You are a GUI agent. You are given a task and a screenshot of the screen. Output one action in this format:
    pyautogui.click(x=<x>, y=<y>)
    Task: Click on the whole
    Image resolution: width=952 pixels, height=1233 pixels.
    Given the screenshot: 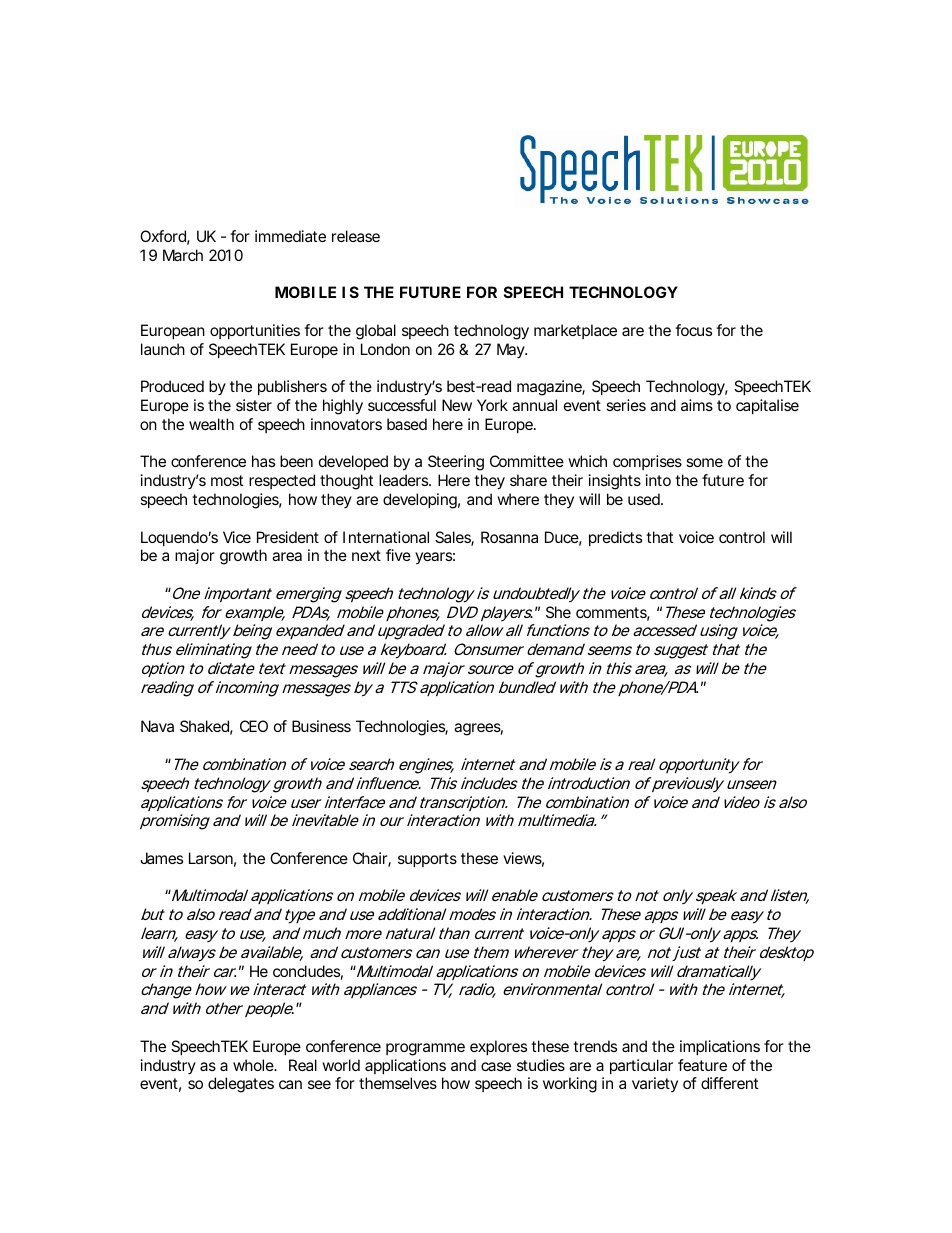 What is the action you would take?
    pyautogui.click(x=254, y=1065)
